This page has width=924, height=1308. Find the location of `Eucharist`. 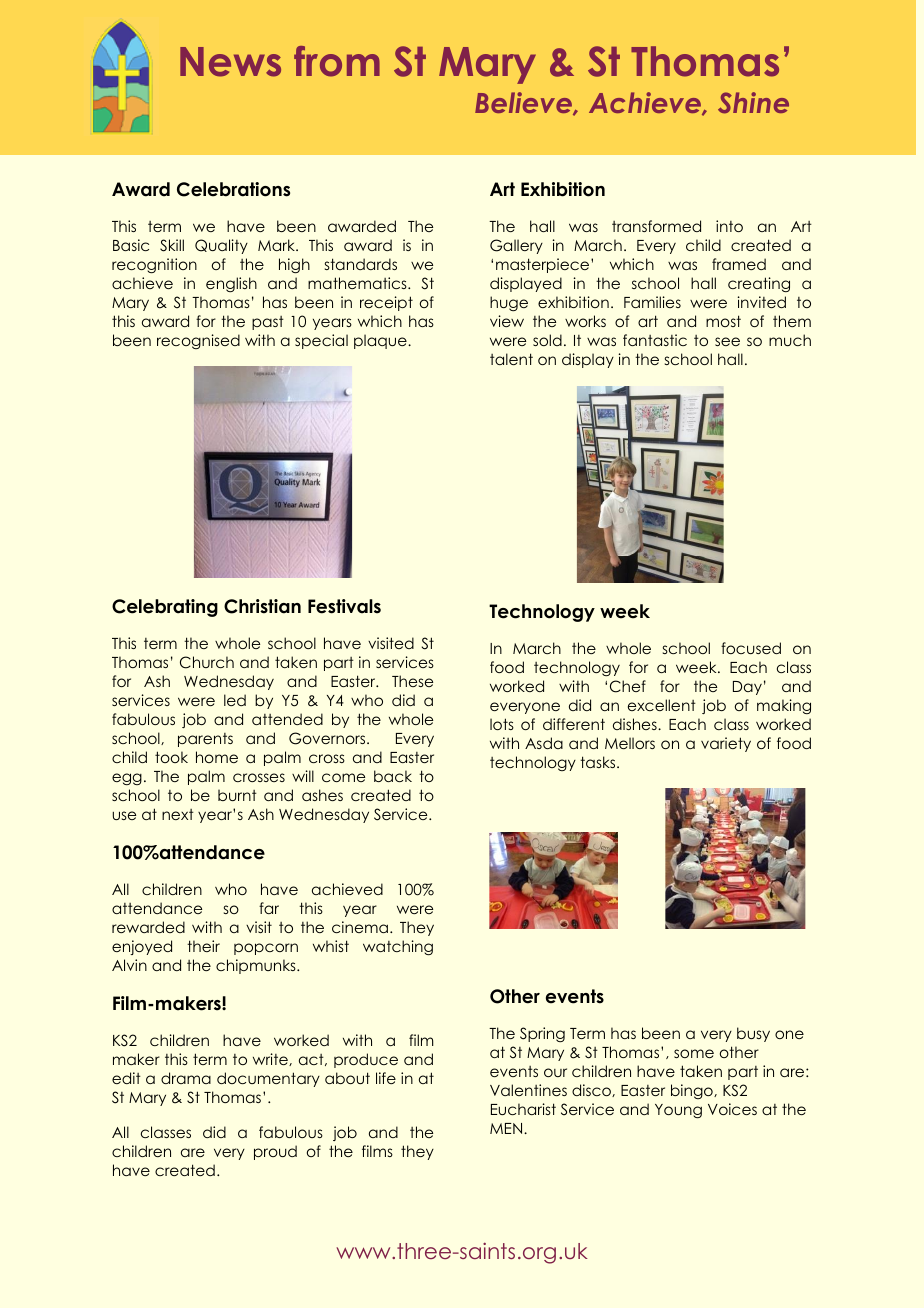

Eucharist is located at coordinates (523, 1109).
